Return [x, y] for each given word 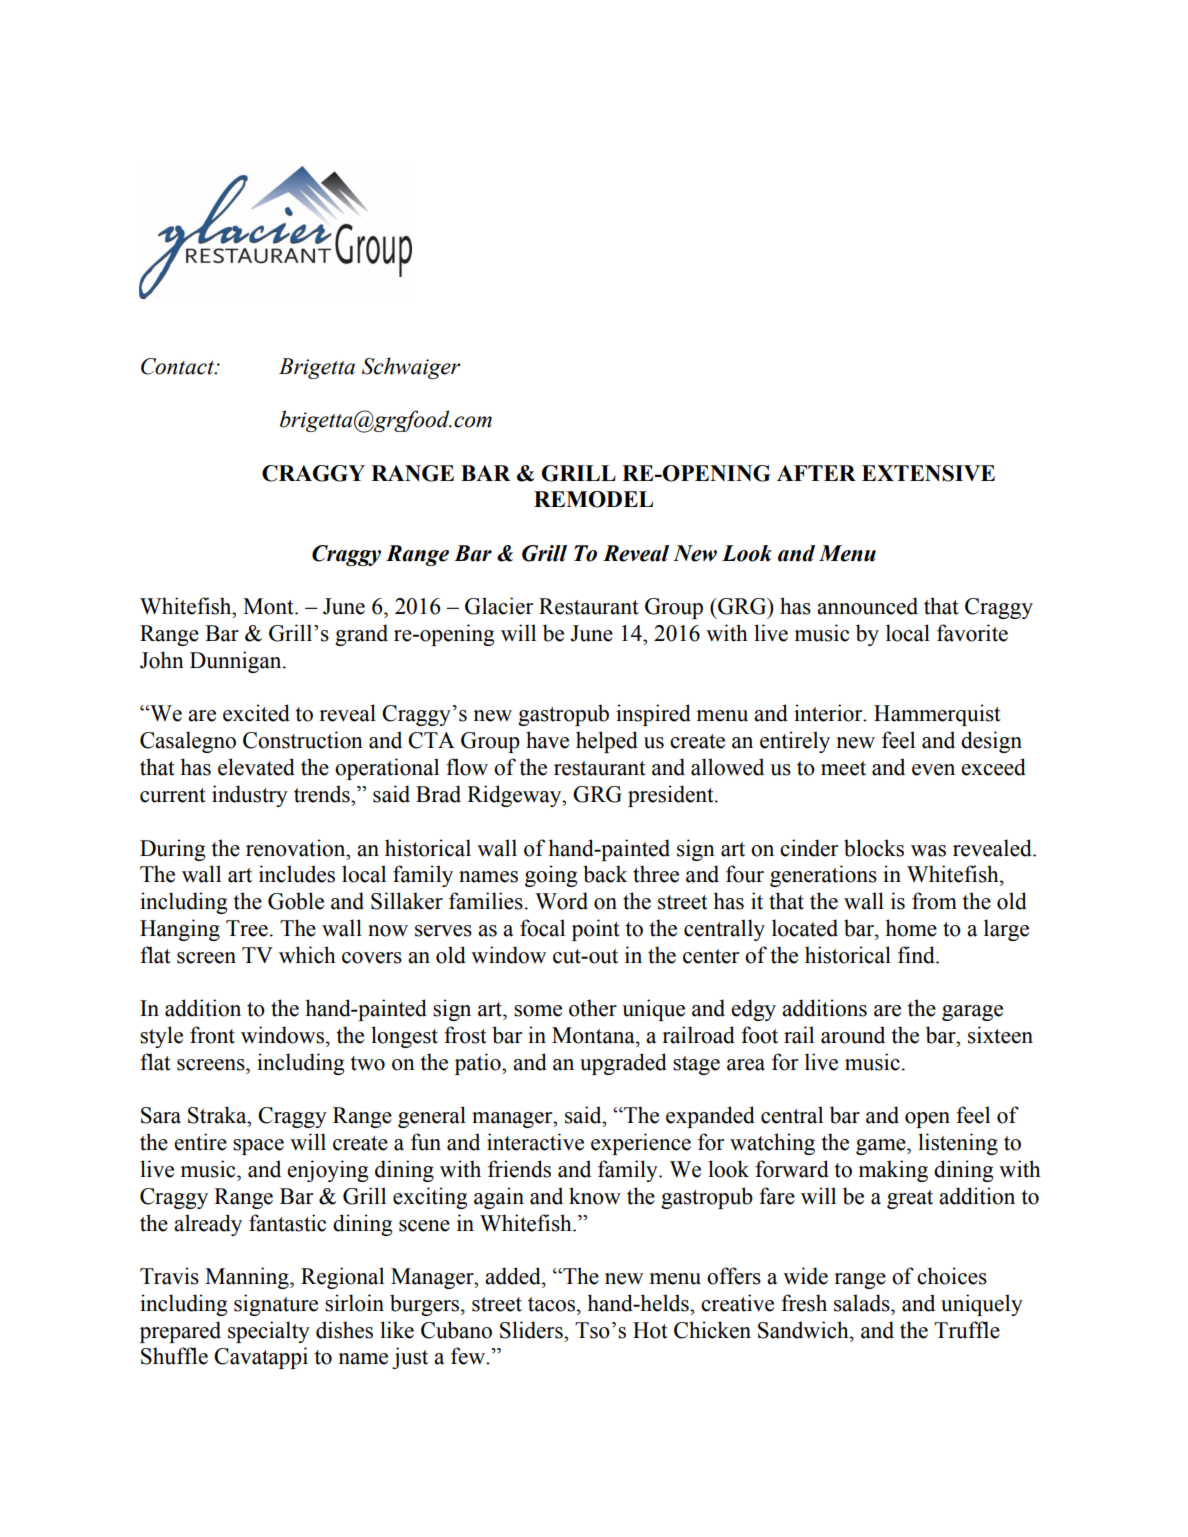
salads [863, 1303]
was [928, 851]
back [605, 874]
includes [297, 874]
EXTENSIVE [928, 473]
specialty [269, 1332]
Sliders [532, 1330]
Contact [178, 366]
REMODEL [593, 499]
